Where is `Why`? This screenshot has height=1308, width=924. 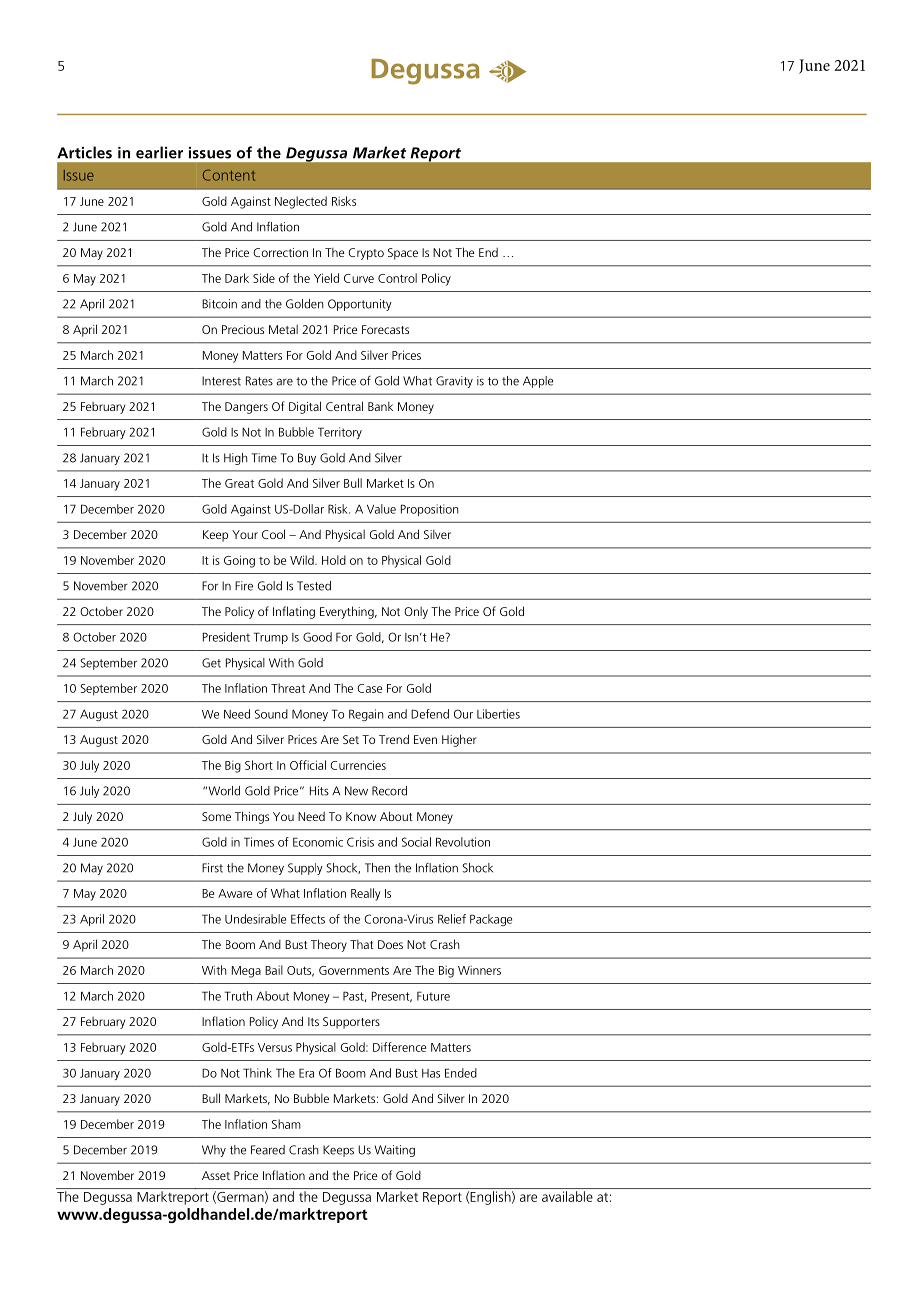 Why is located at coordinates (214, 1151).
